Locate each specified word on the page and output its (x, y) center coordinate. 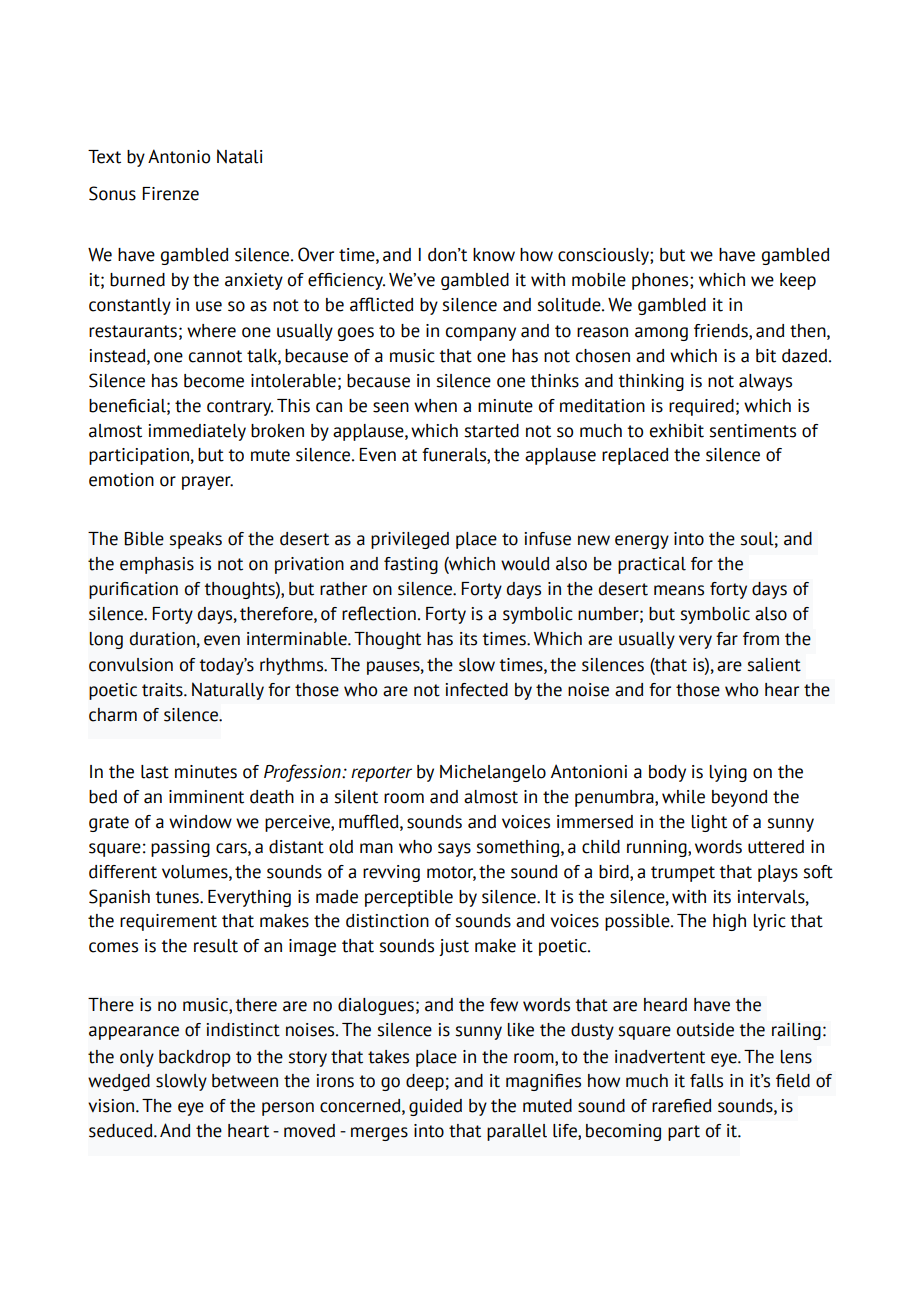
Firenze (170, 194)
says (454, 850)
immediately (197, 432)
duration (162, 639)
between (245, 1081)
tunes (178, 897)
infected (476, 690)
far (727, 639)
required (701, 407)
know (494, 255)
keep (798, 281)
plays (778, 873)
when (435, 406)
